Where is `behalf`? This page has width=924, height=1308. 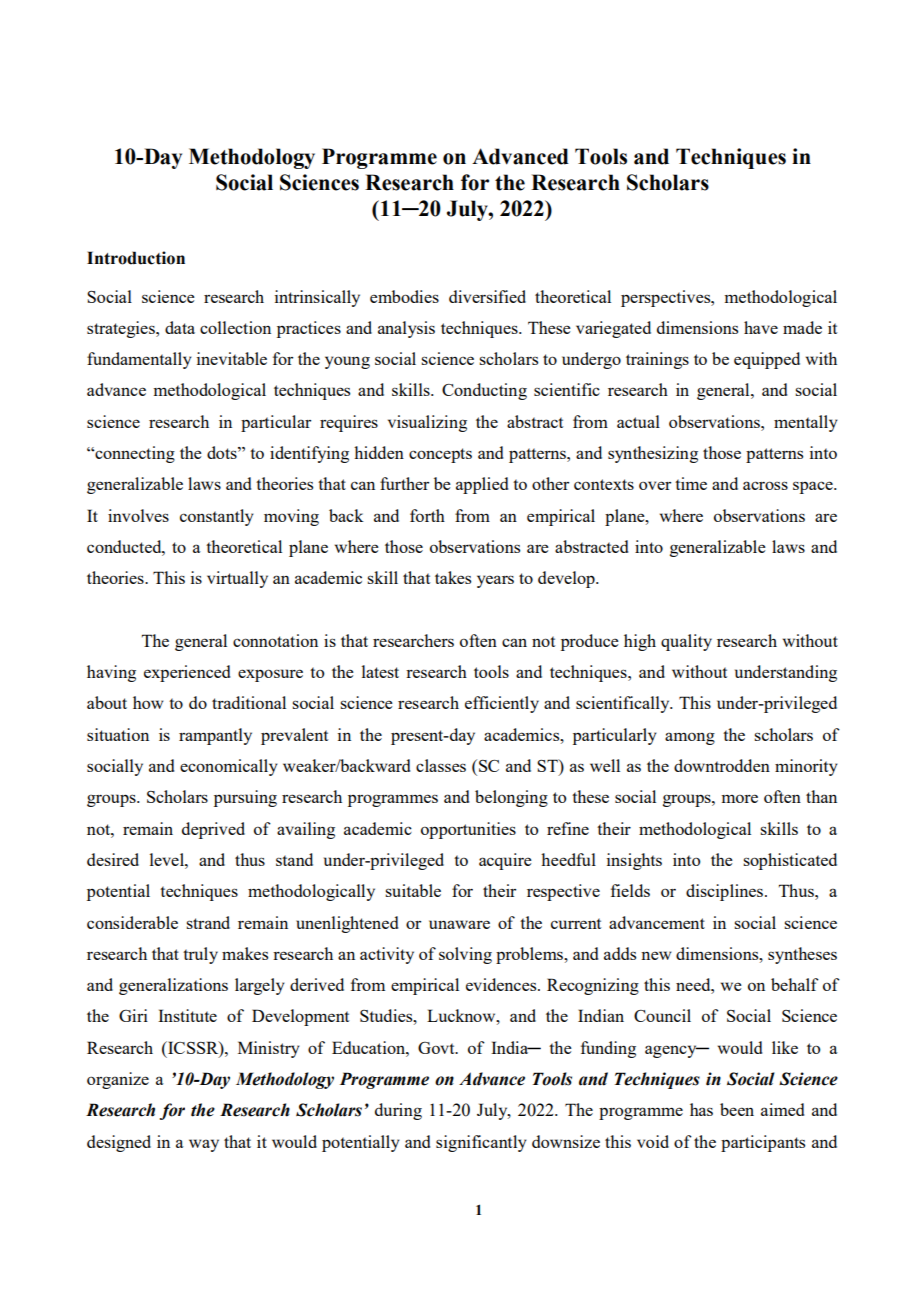
behalf is located at coordinates (795, 984).
